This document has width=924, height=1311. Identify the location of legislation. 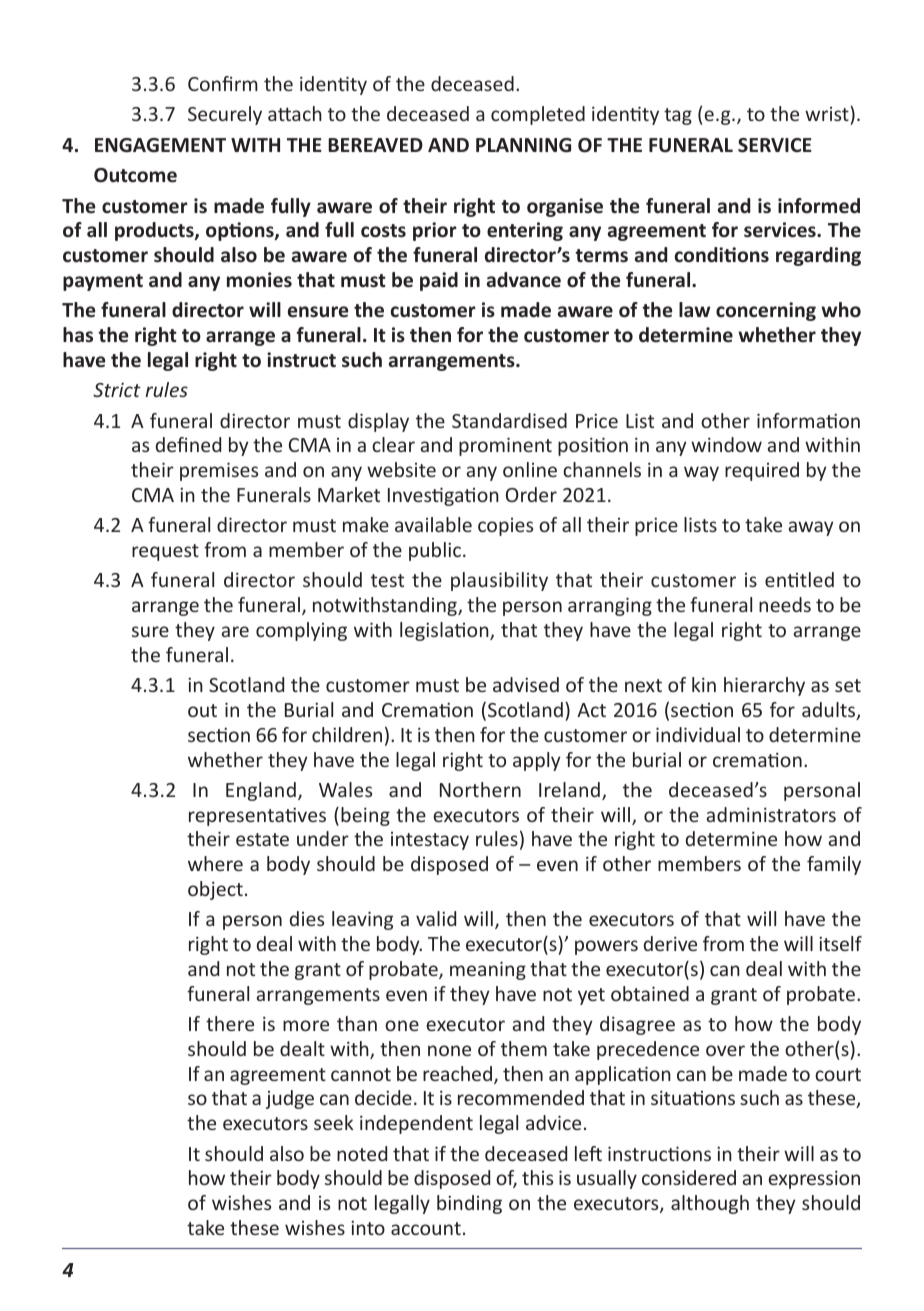
(445, 631).
